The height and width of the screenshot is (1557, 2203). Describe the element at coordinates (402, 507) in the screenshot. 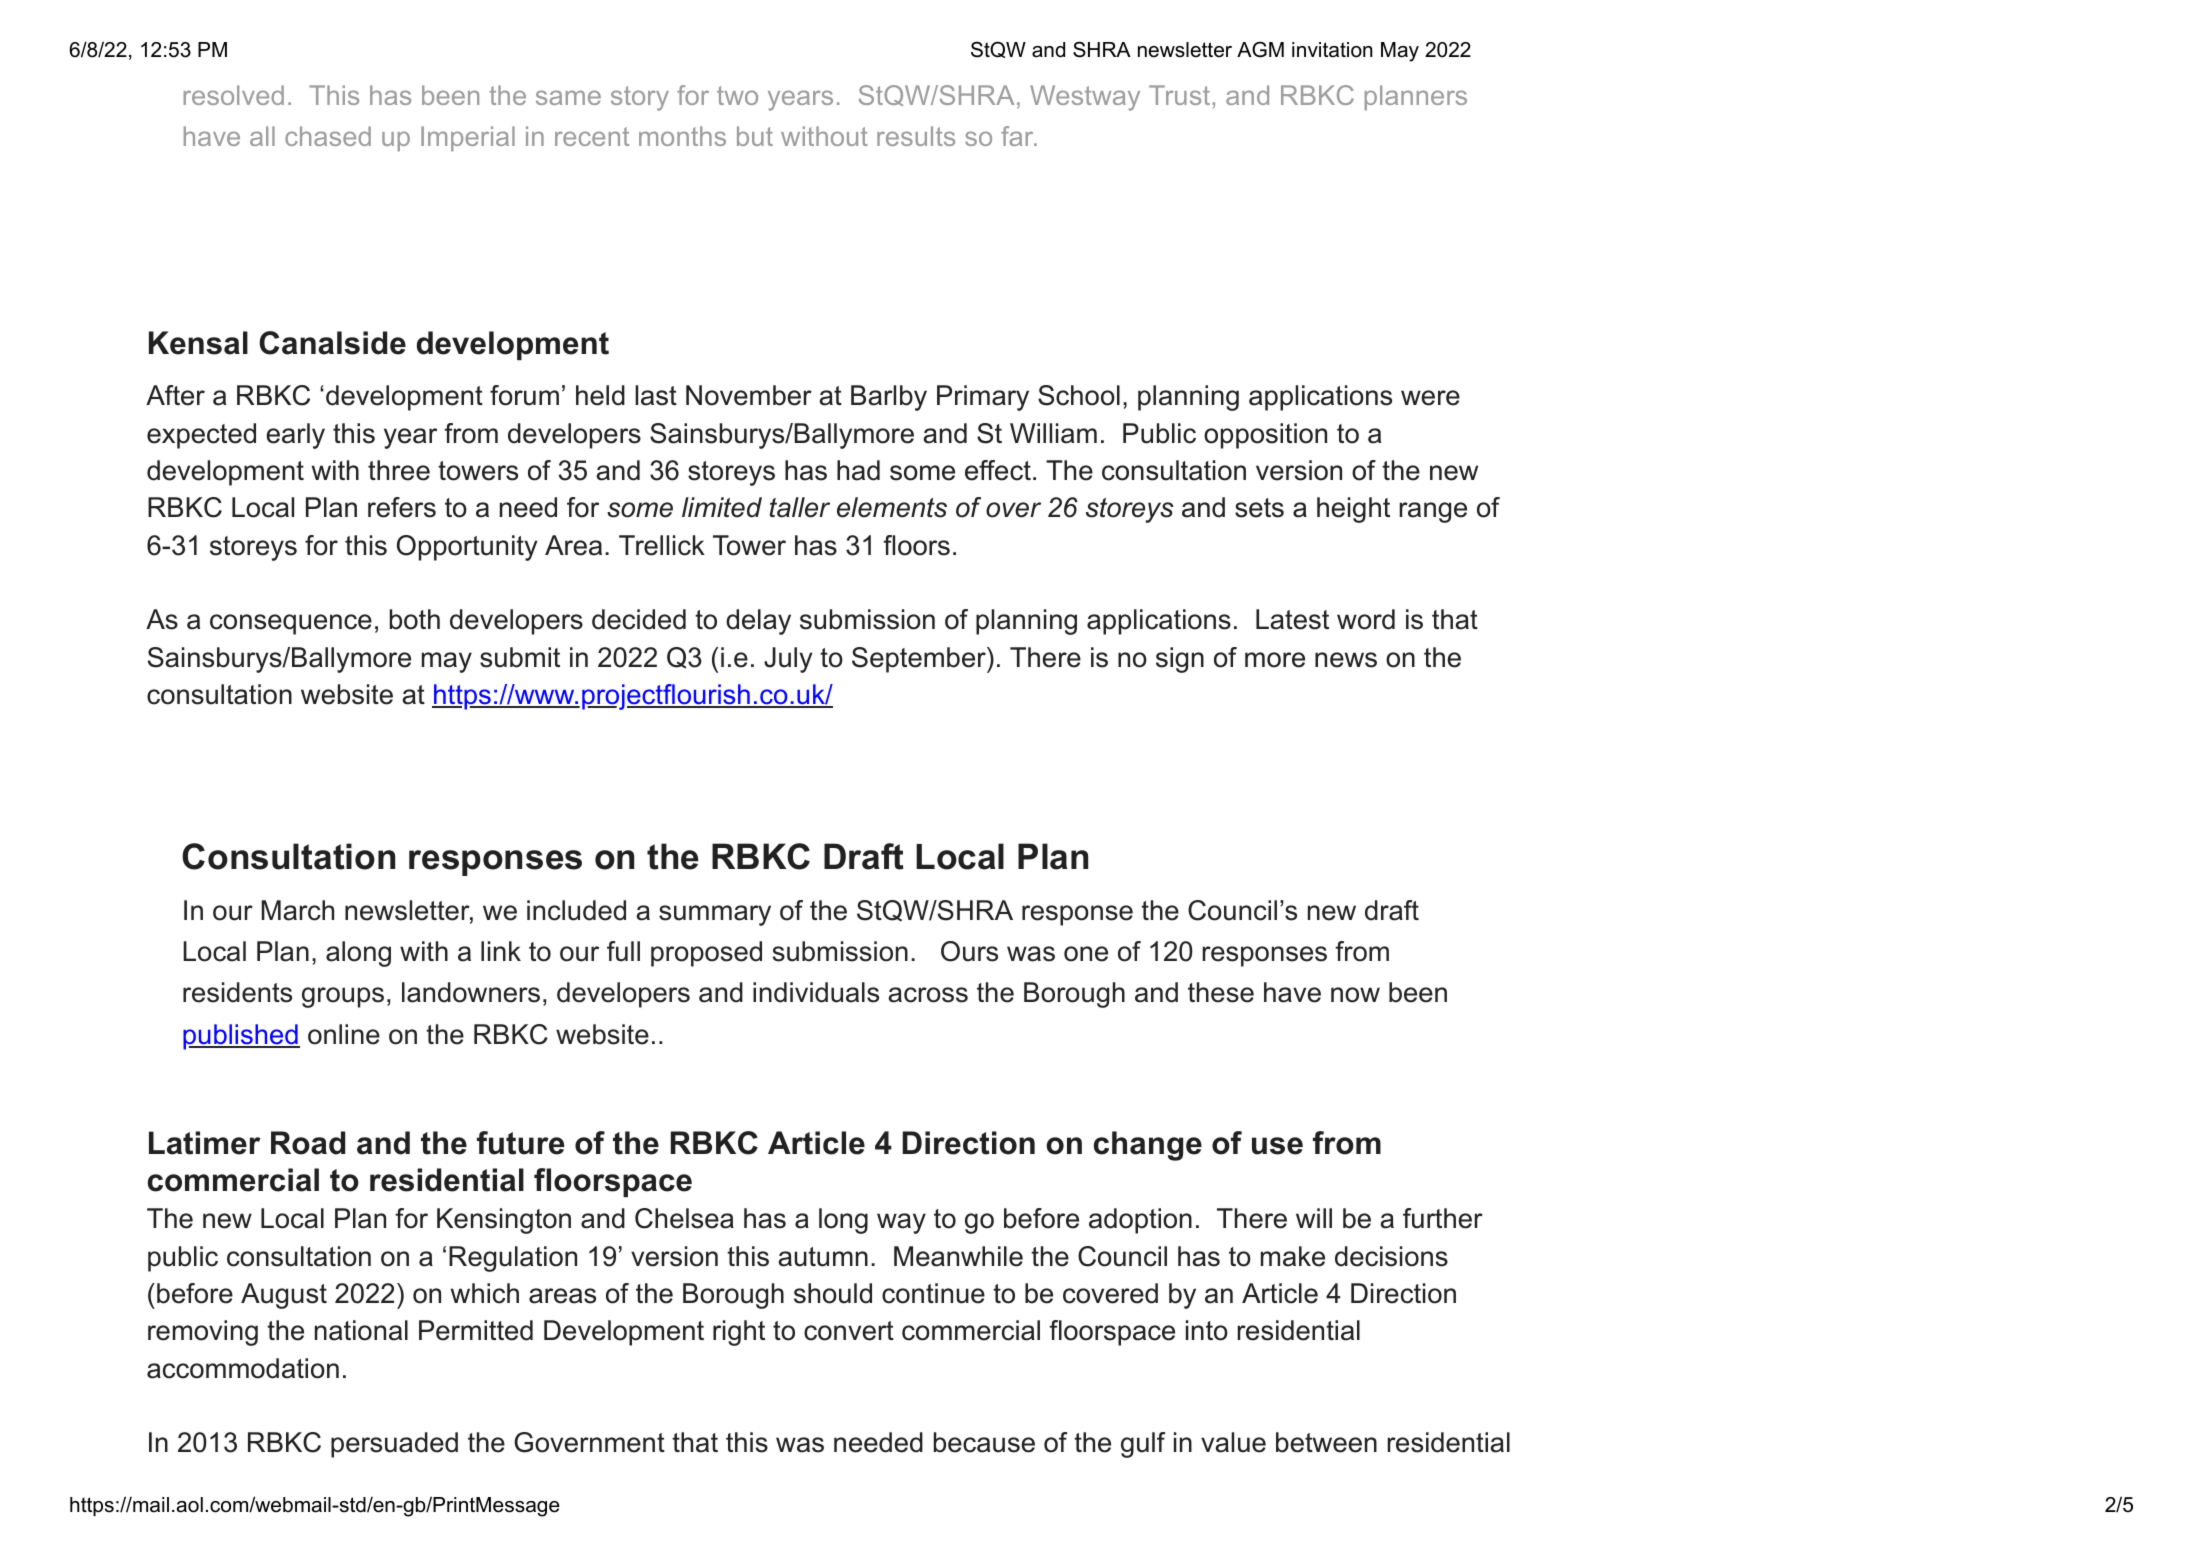

I see `refers` at that location.
